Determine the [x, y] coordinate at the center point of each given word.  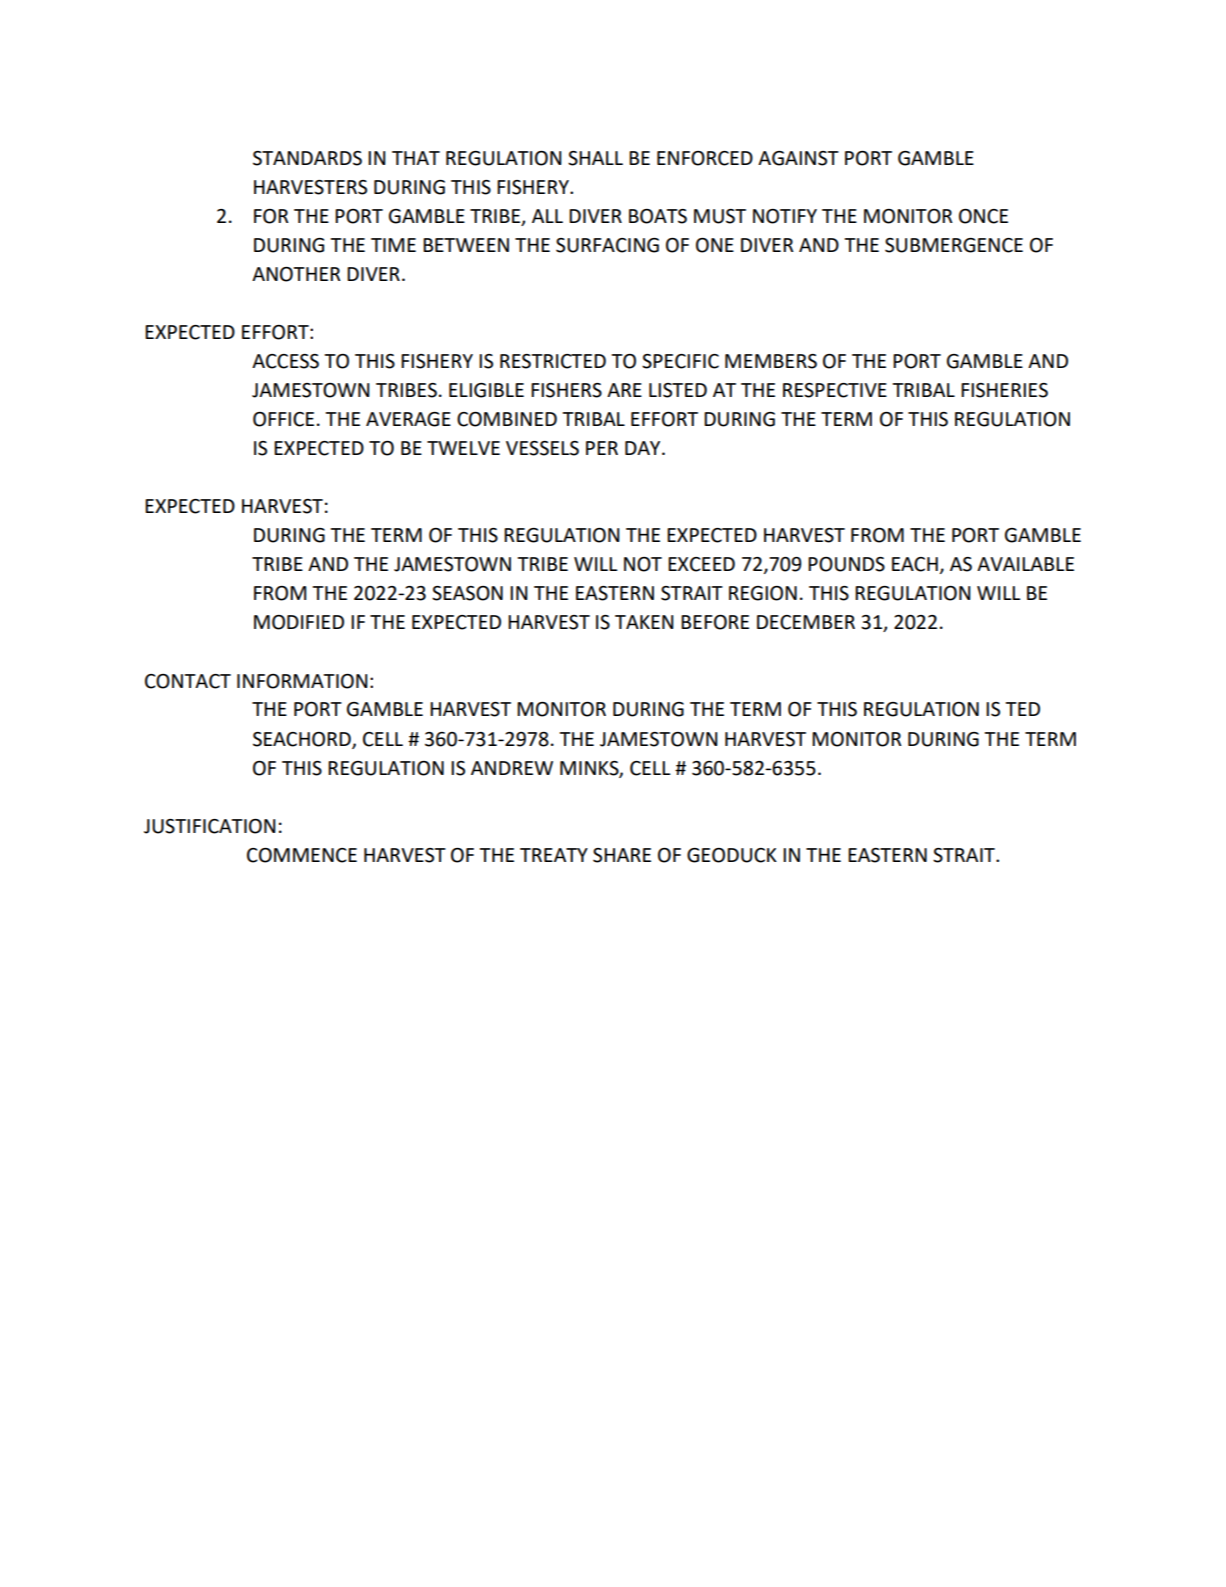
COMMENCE [302, 855]
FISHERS [566, 390]
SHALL [595, 158]
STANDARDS [307, 158]
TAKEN [644, 622]
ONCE [983, 216]
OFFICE [283, 419]
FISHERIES [1004, 390]
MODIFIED [299, 622]
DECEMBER [806, 622]
